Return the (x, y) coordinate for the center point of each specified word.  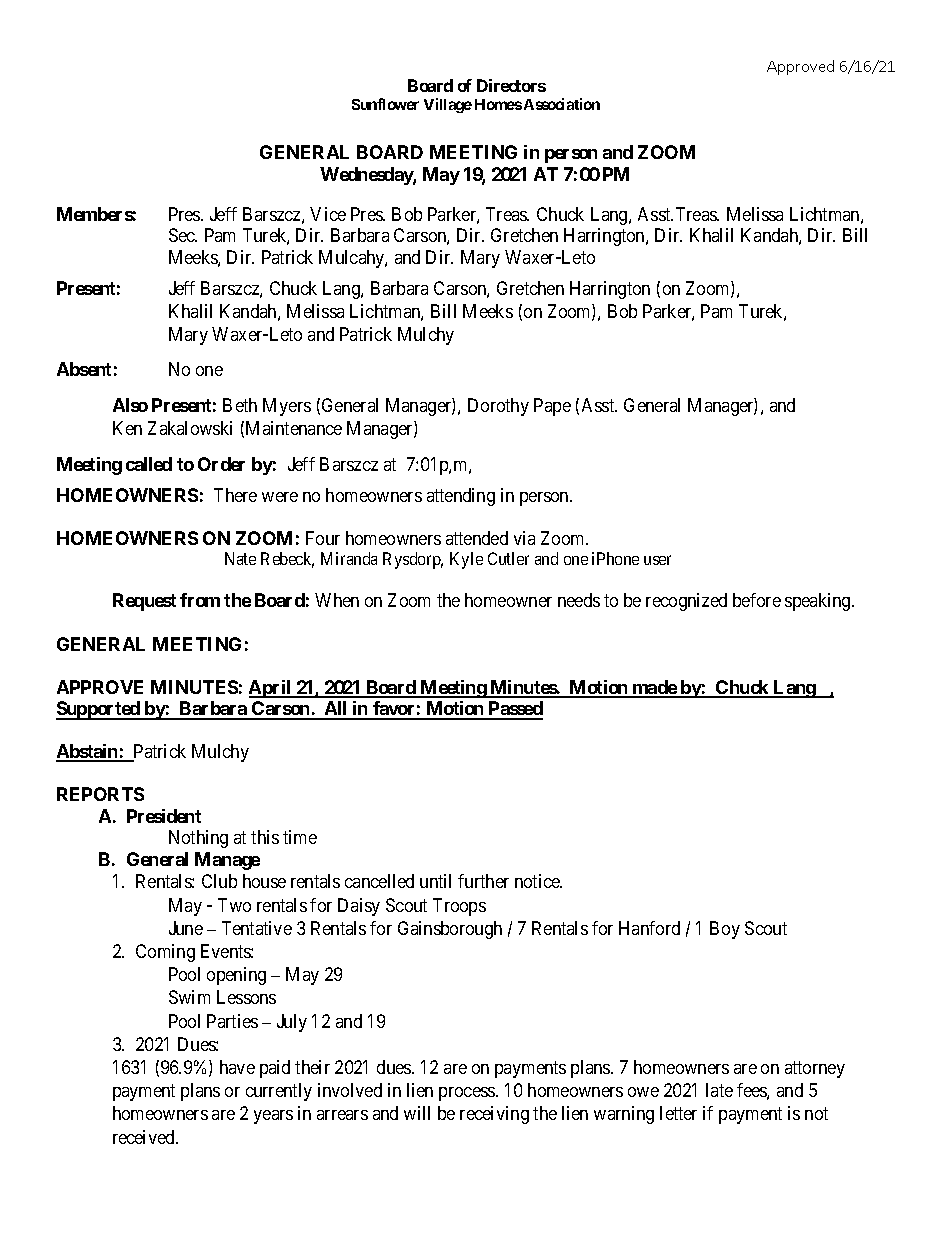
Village (448, 105)
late (719, 1090)
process (468, 1094)
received (145, 1137)
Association (562, 104)
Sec (183, 235)
